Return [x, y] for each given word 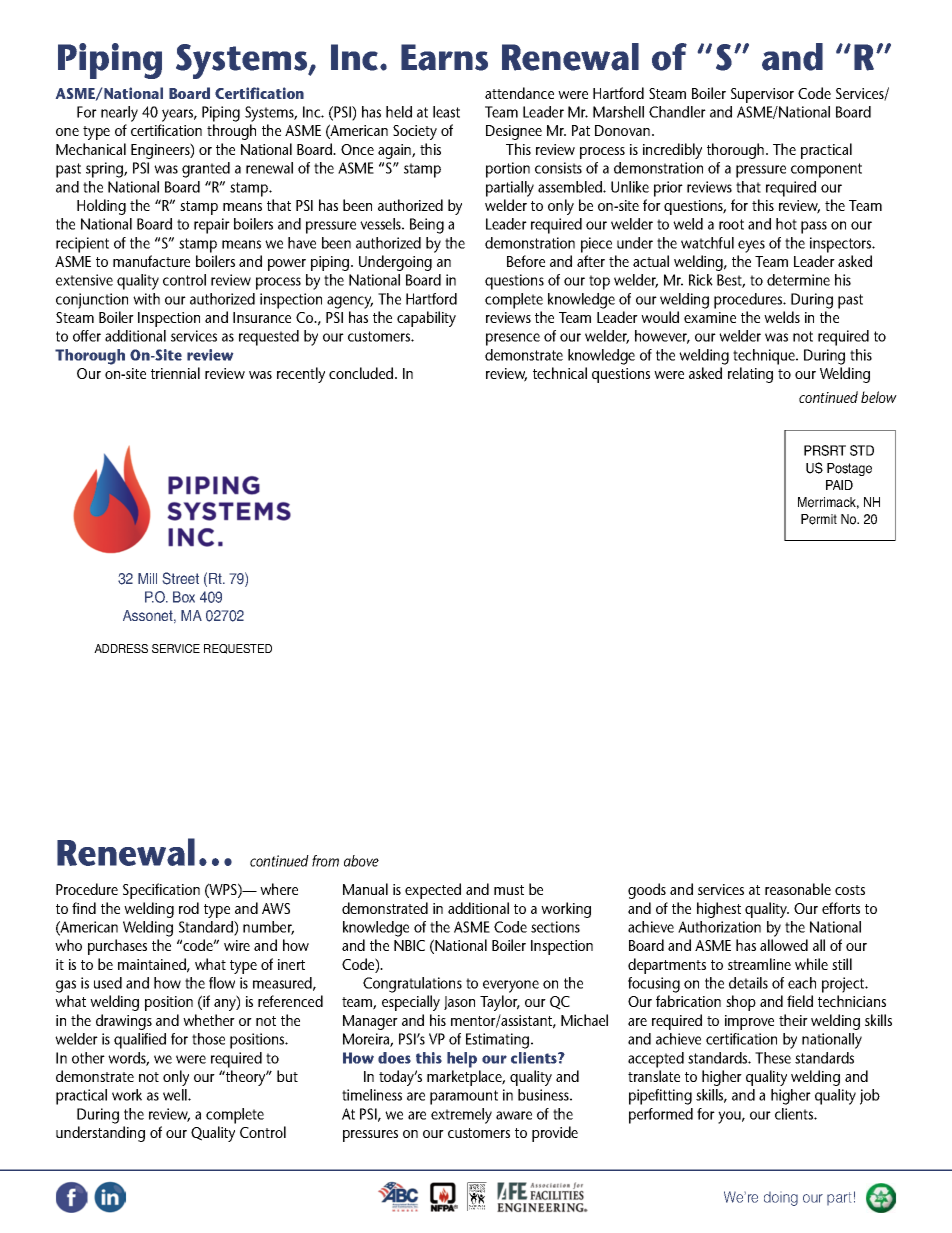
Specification [161, 891]
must [509, 890]
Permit [819, 519]
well [176, 1095]
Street [181, 578]
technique [765, 357]
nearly [119, 114]
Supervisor [762, 95]
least [446, 112]
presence [513, 339]
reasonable [798, 889]
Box [184, 597]
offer [87, 336]
